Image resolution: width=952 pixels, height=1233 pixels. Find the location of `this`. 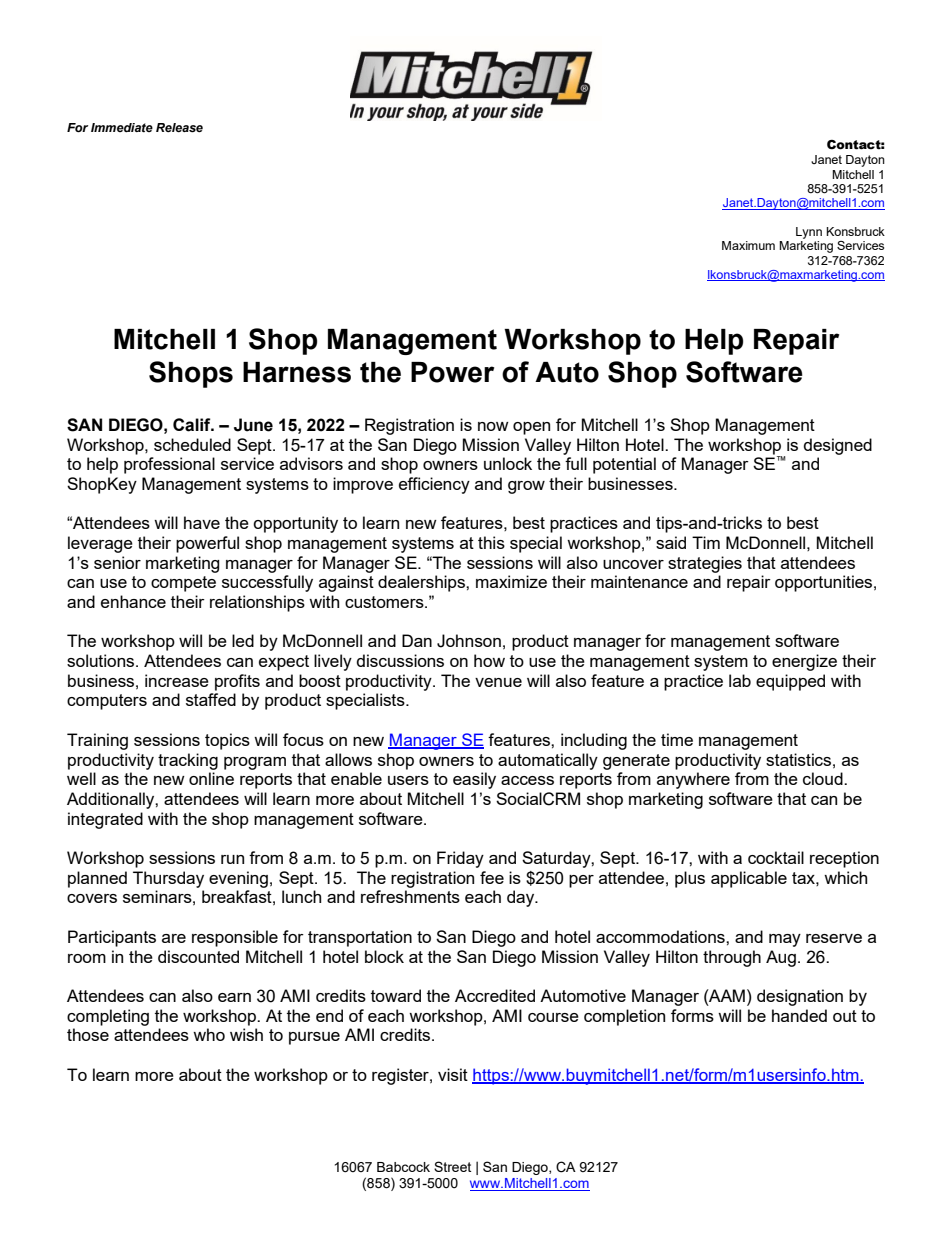

this is located at coordinates (491, 542).
